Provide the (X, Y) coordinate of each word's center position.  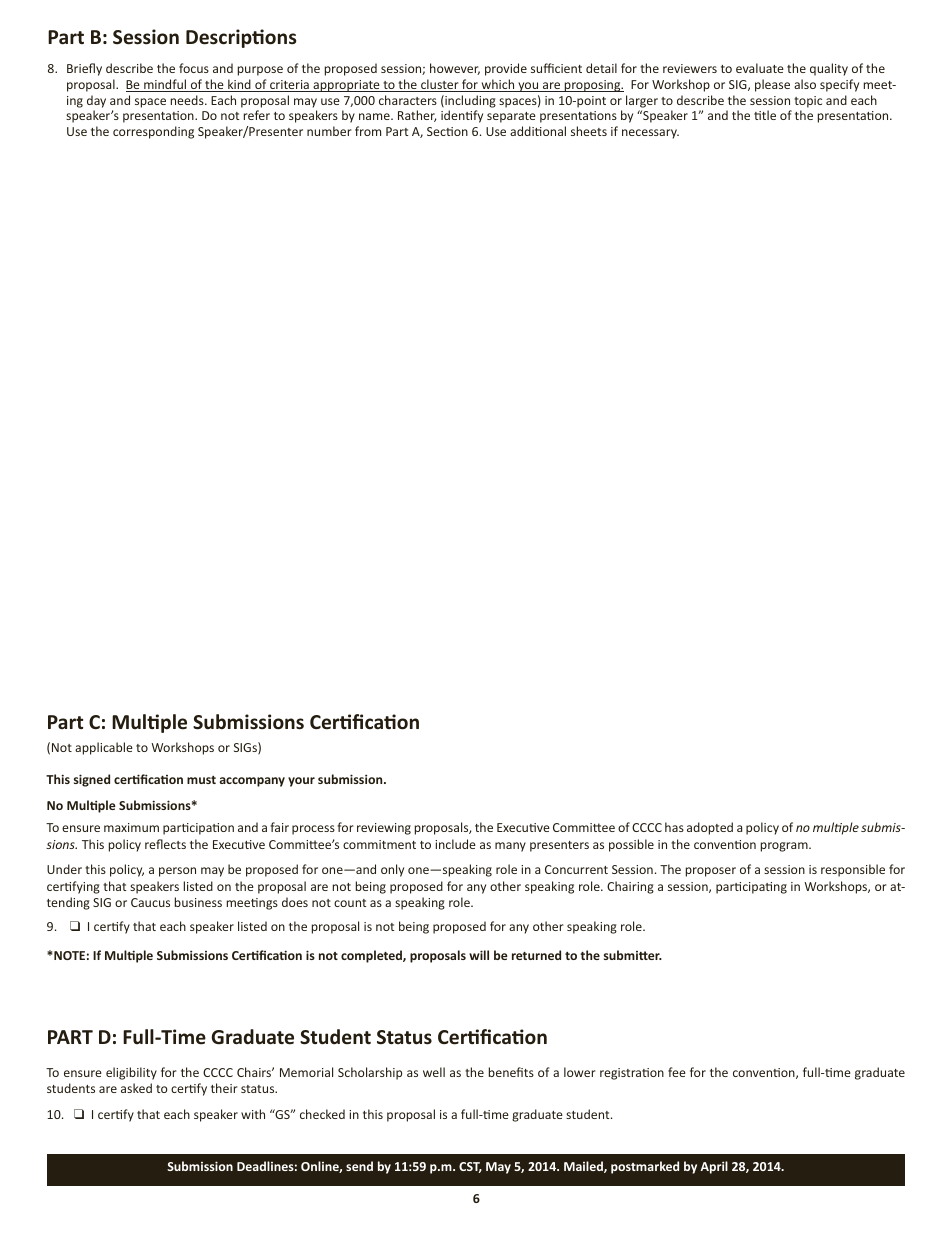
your (301, 782)
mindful (165, 85)
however (455, 69)
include (455, 844)
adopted (710, 828)
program (785, 847)
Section (447, 131)
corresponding (153, 132)
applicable (104, 748)
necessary (650, 134)
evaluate (760, 68)
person (177, 872)
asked (136, 1088)
